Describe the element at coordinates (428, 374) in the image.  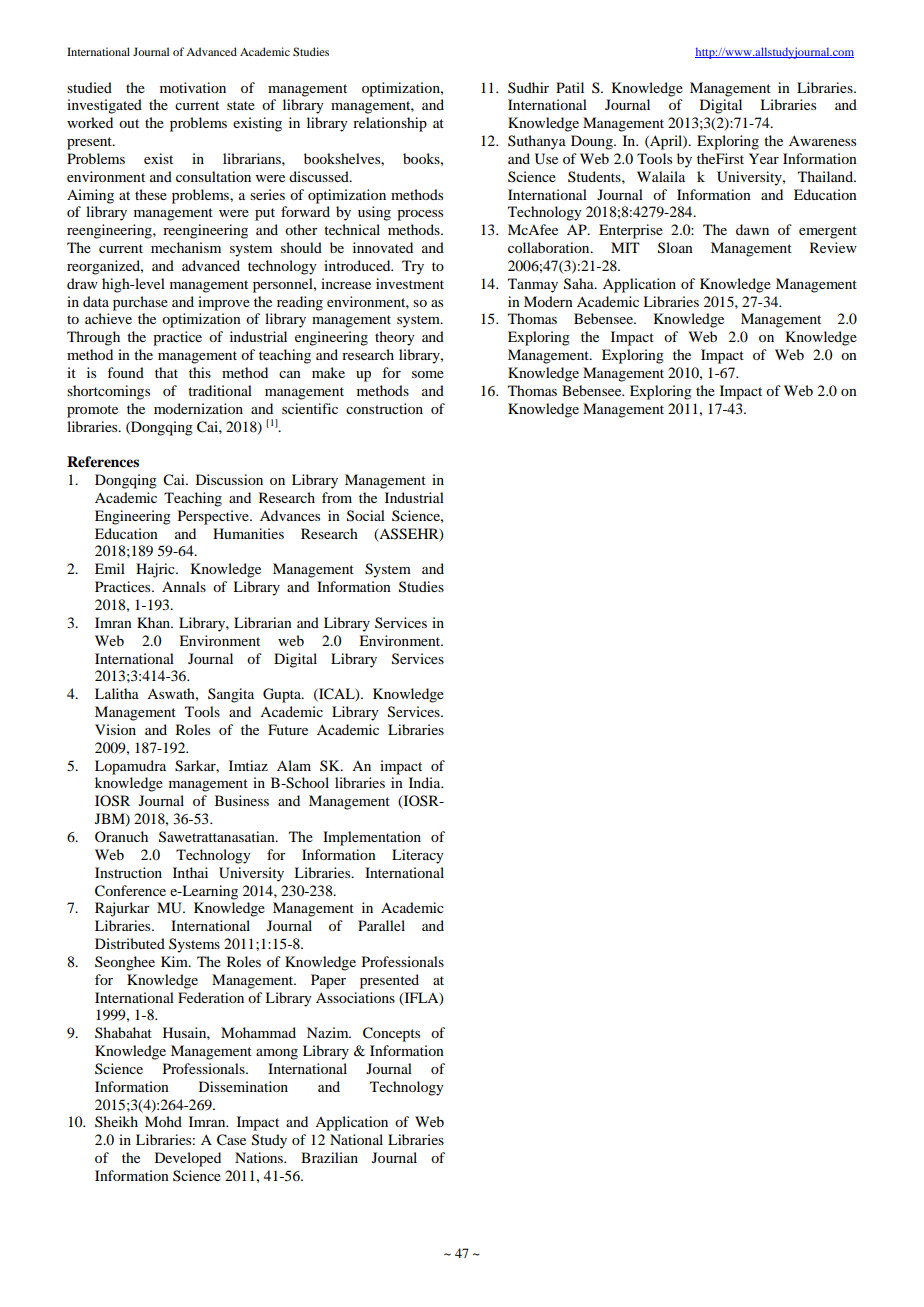
I see `some` at that location.
